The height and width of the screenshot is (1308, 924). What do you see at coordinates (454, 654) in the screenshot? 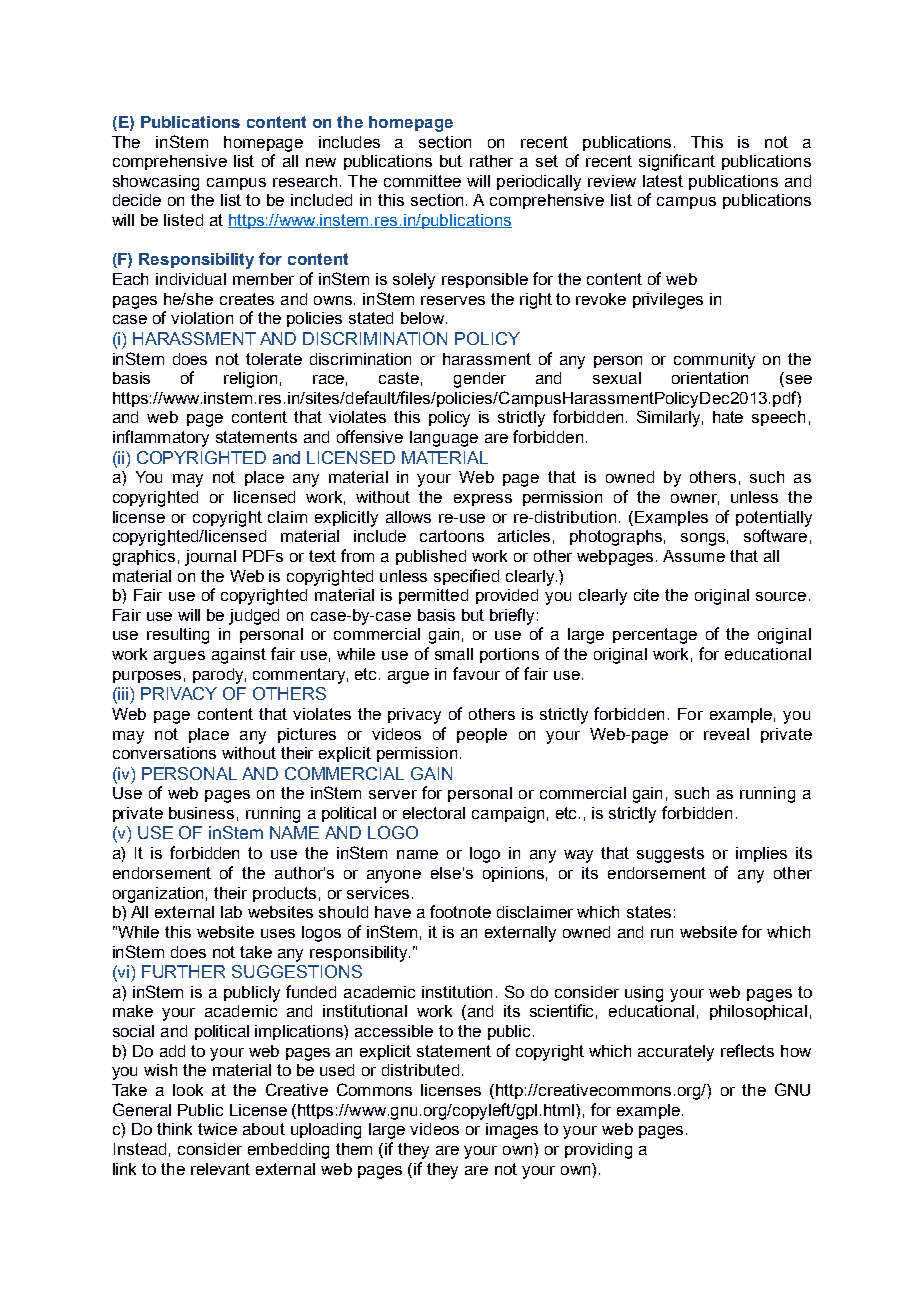
I see `small` at bounding box center [454, 654].
